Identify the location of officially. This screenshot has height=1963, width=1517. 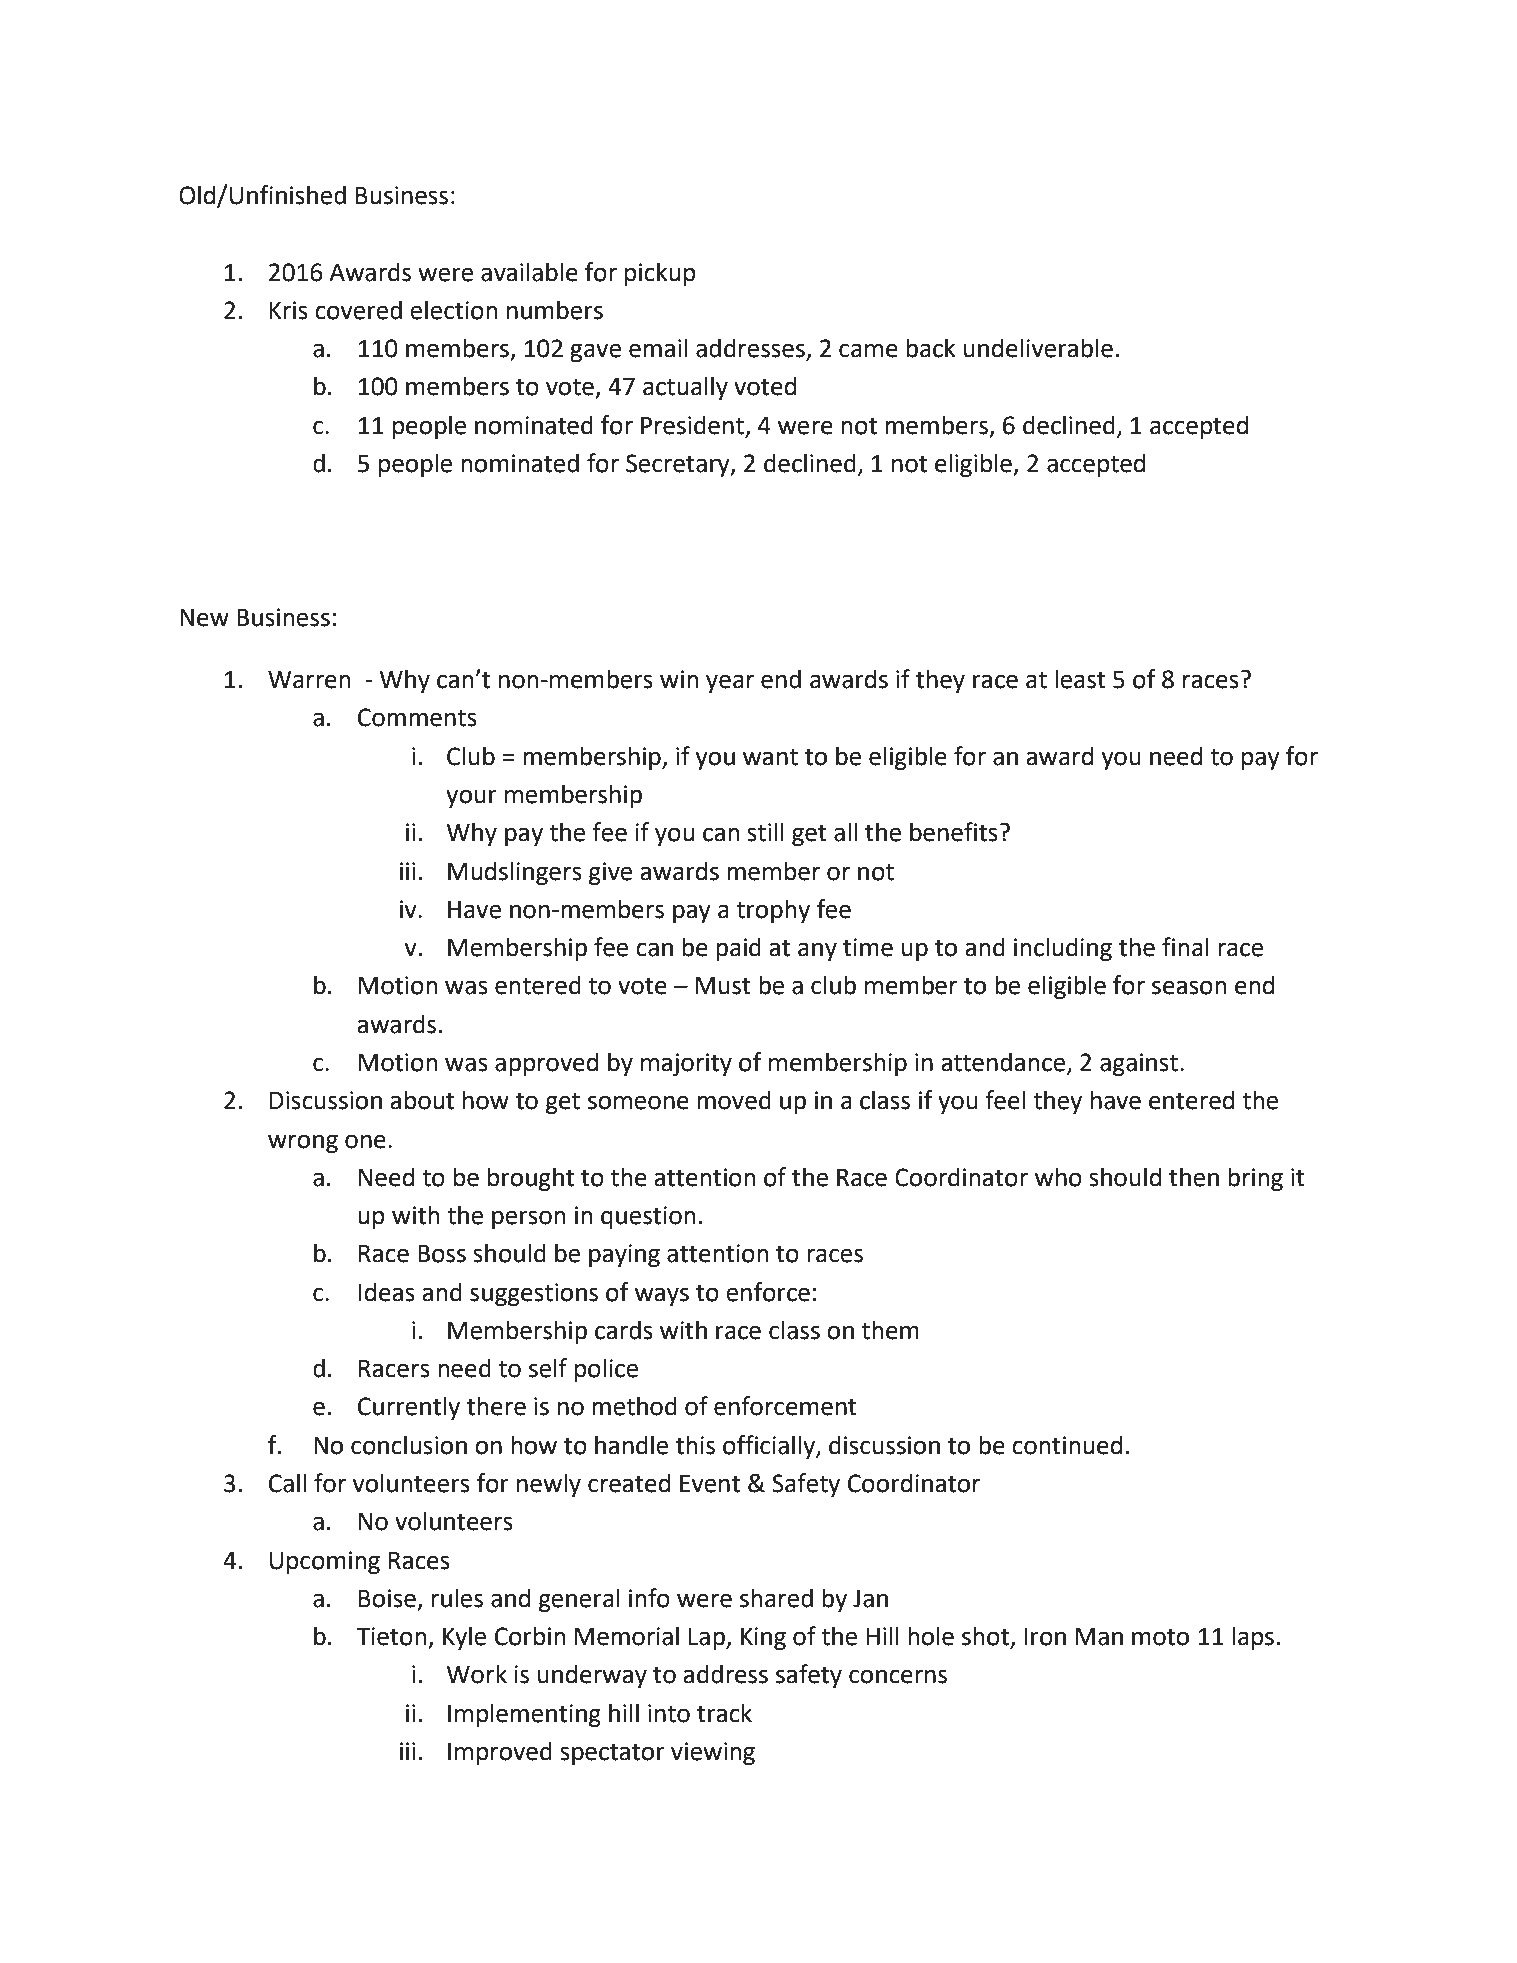
(770, 1447).
